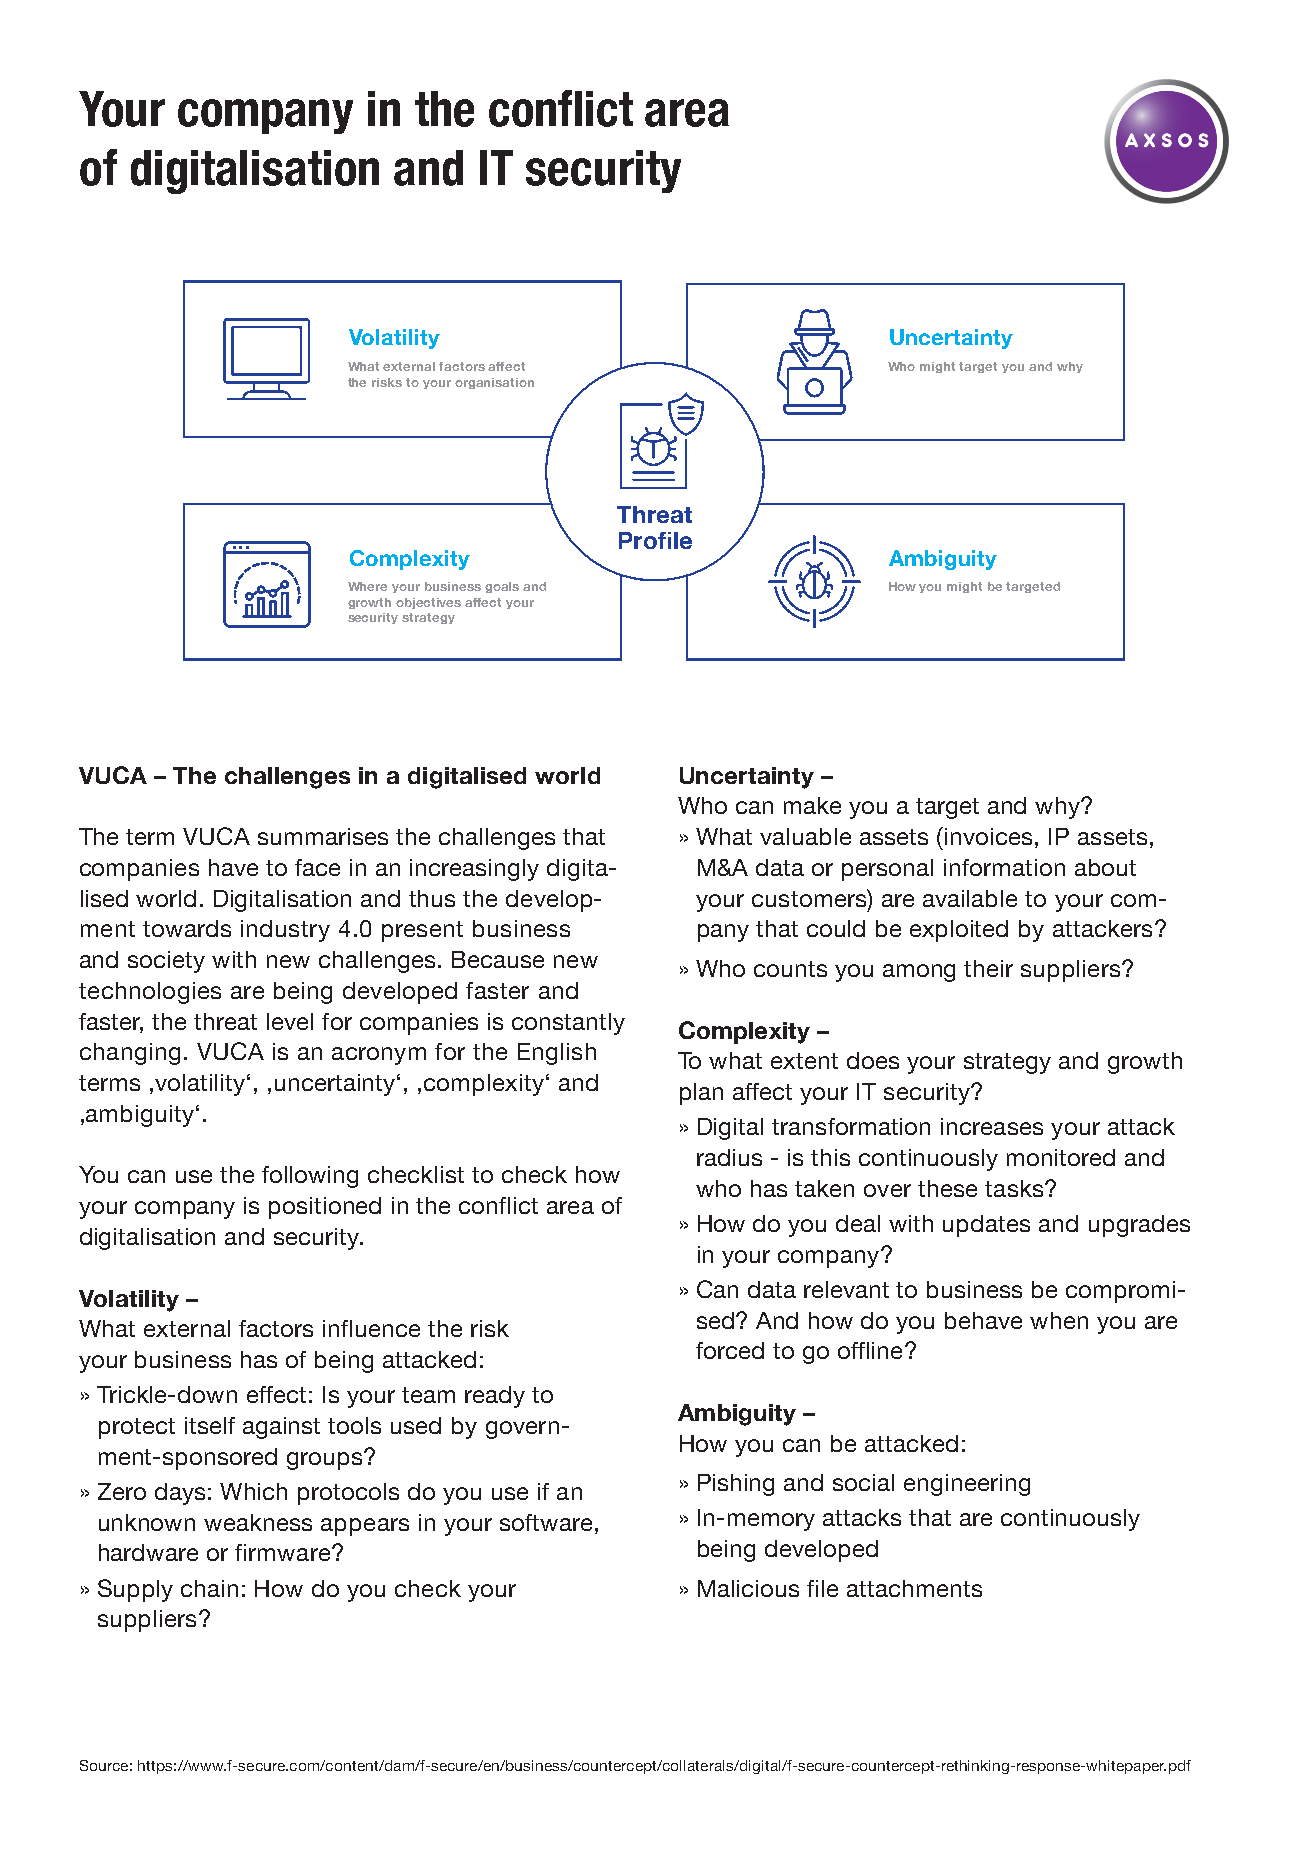 This document has height=1850, width=1308. Describe the element at coordinates (282, 1552) in the document. I see `firmware` at that location.
